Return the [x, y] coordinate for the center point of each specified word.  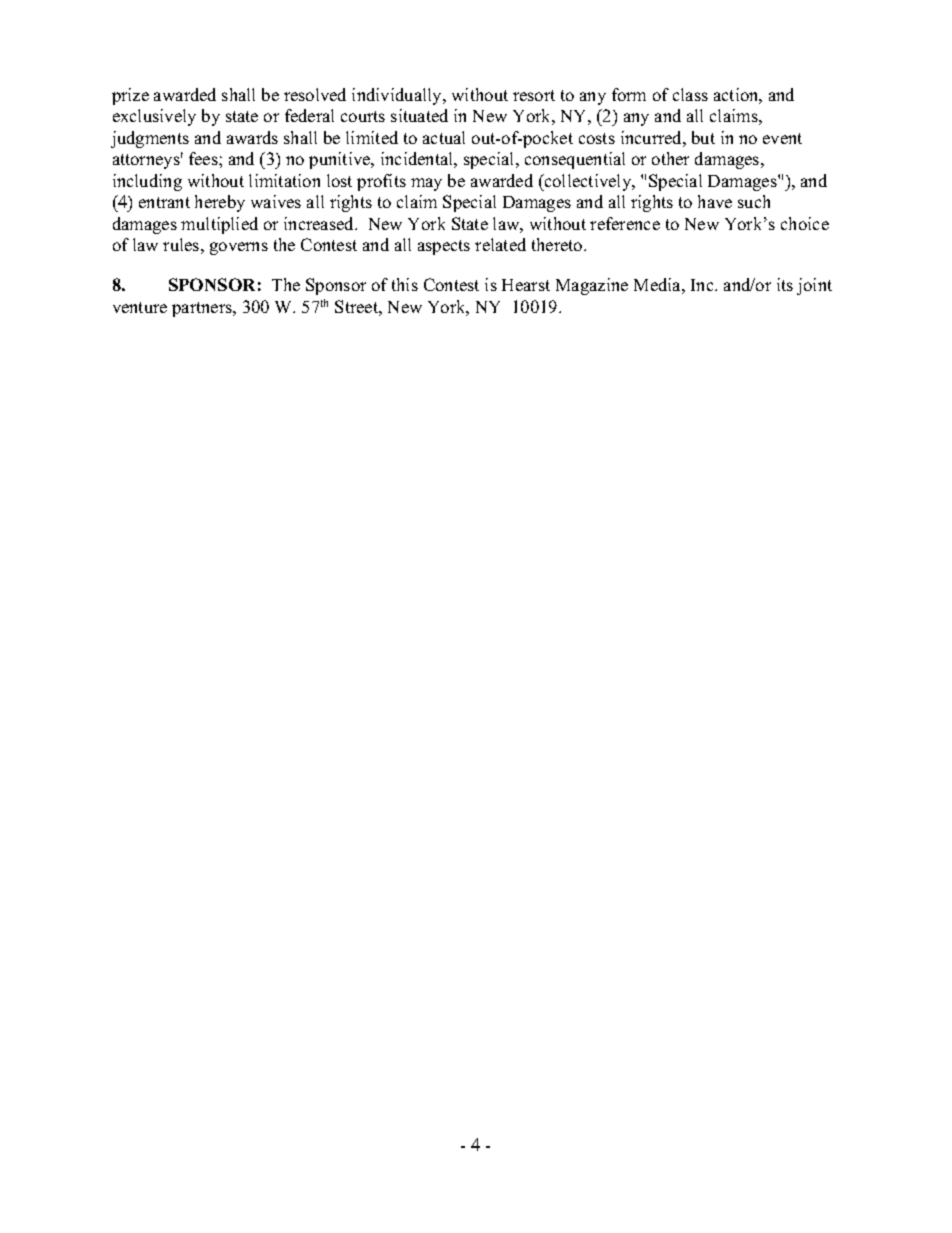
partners [203, 309]
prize [130, 96]
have [715, 201]
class [690, 94]
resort [534, 95]
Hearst [526, 285]
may [426, 184]
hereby [220, 203]
